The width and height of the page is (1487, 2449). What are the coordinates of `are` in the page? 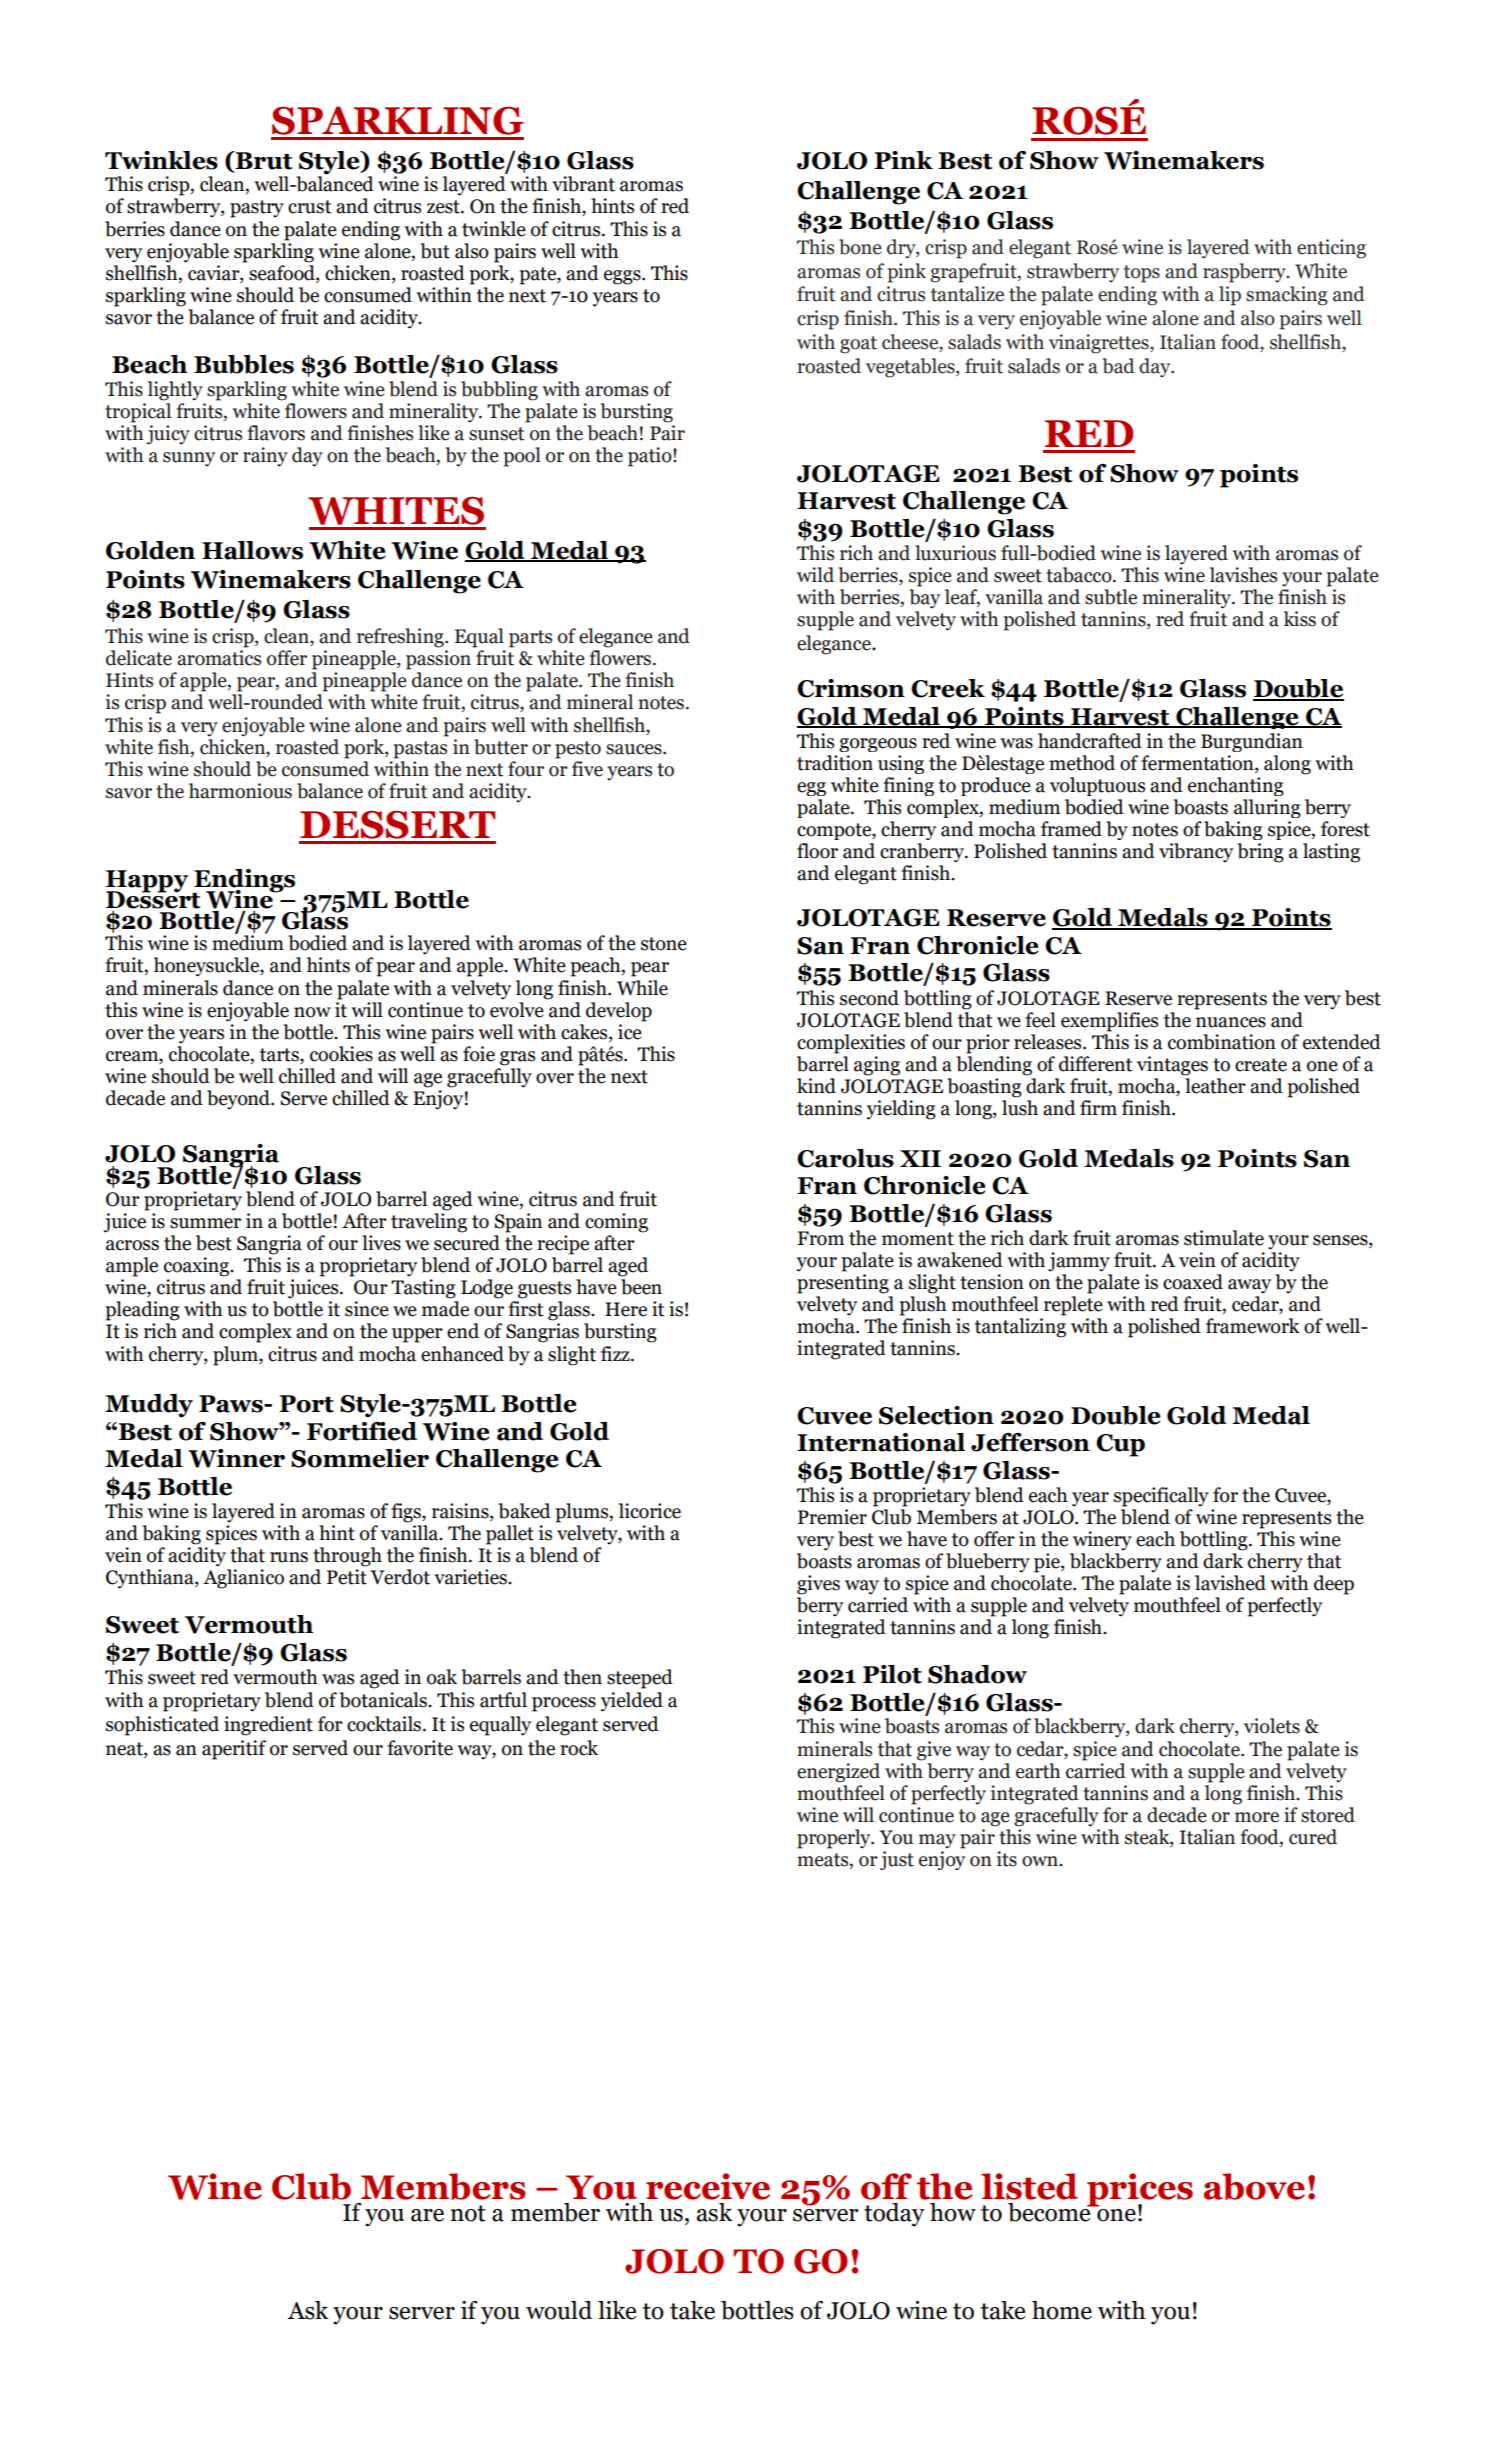 It's located at (427, 2215).
